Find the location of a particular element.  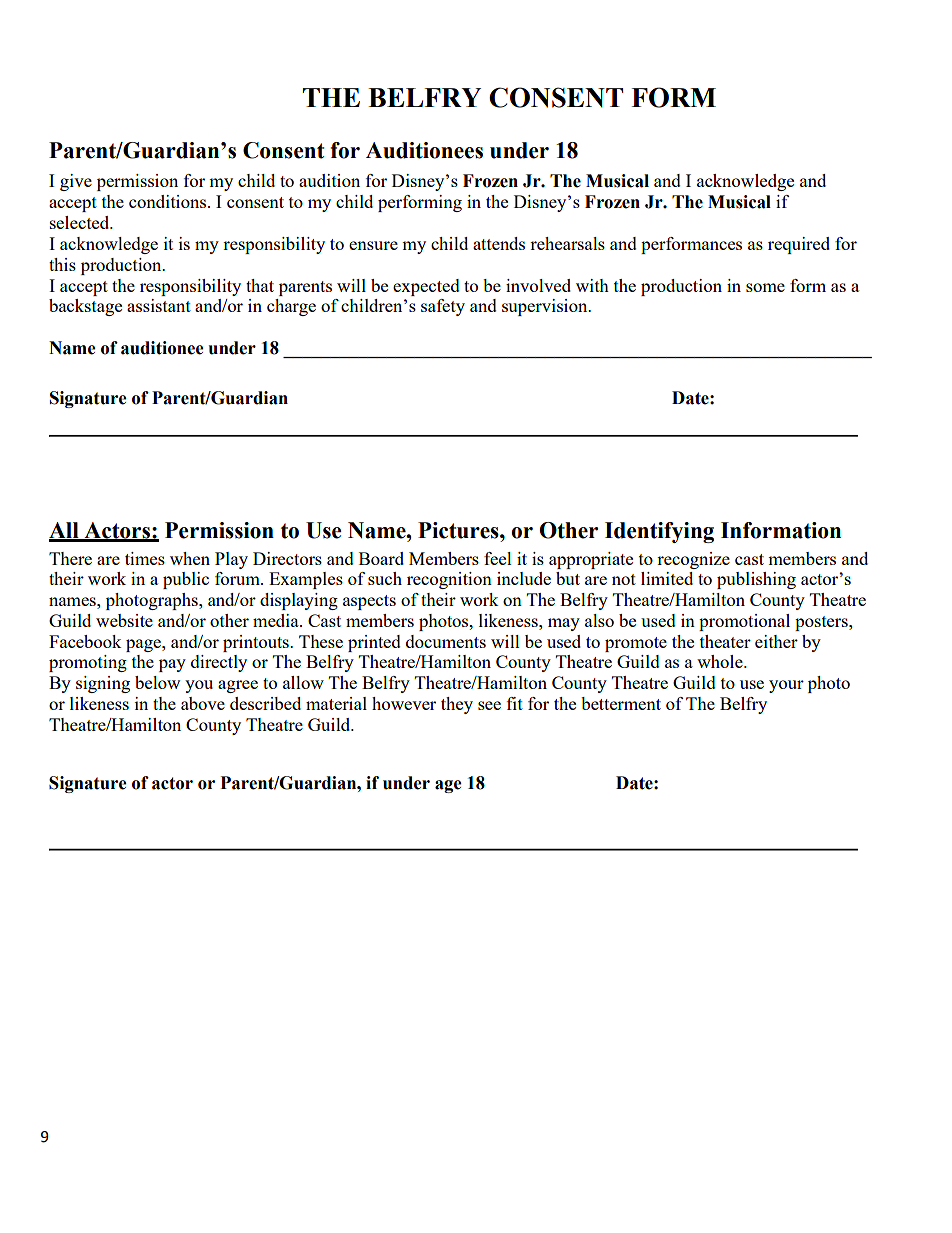

attends is located at coordinates (499, 243).
